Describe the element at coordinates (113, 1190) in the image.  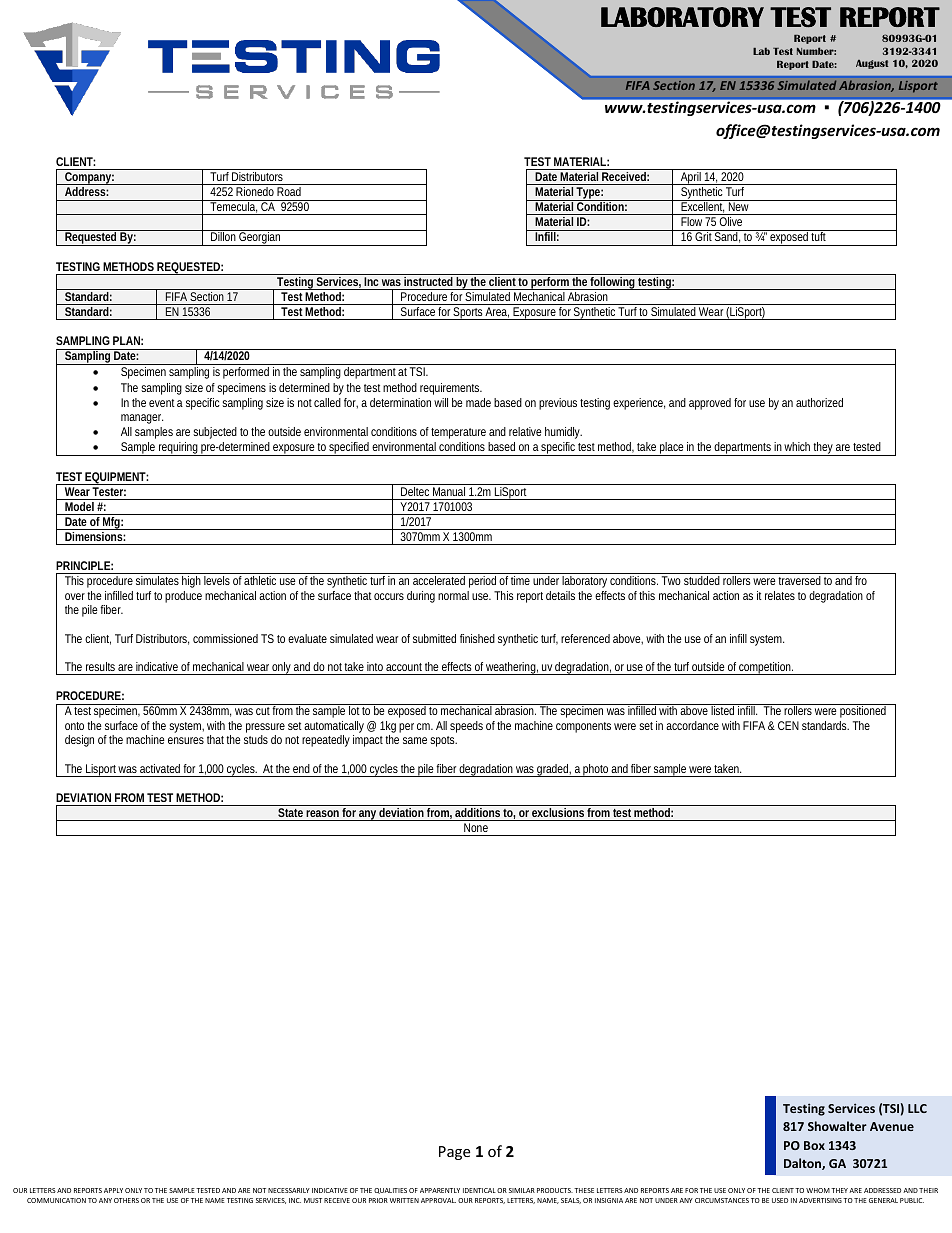
I see `APPLY` at that location.
